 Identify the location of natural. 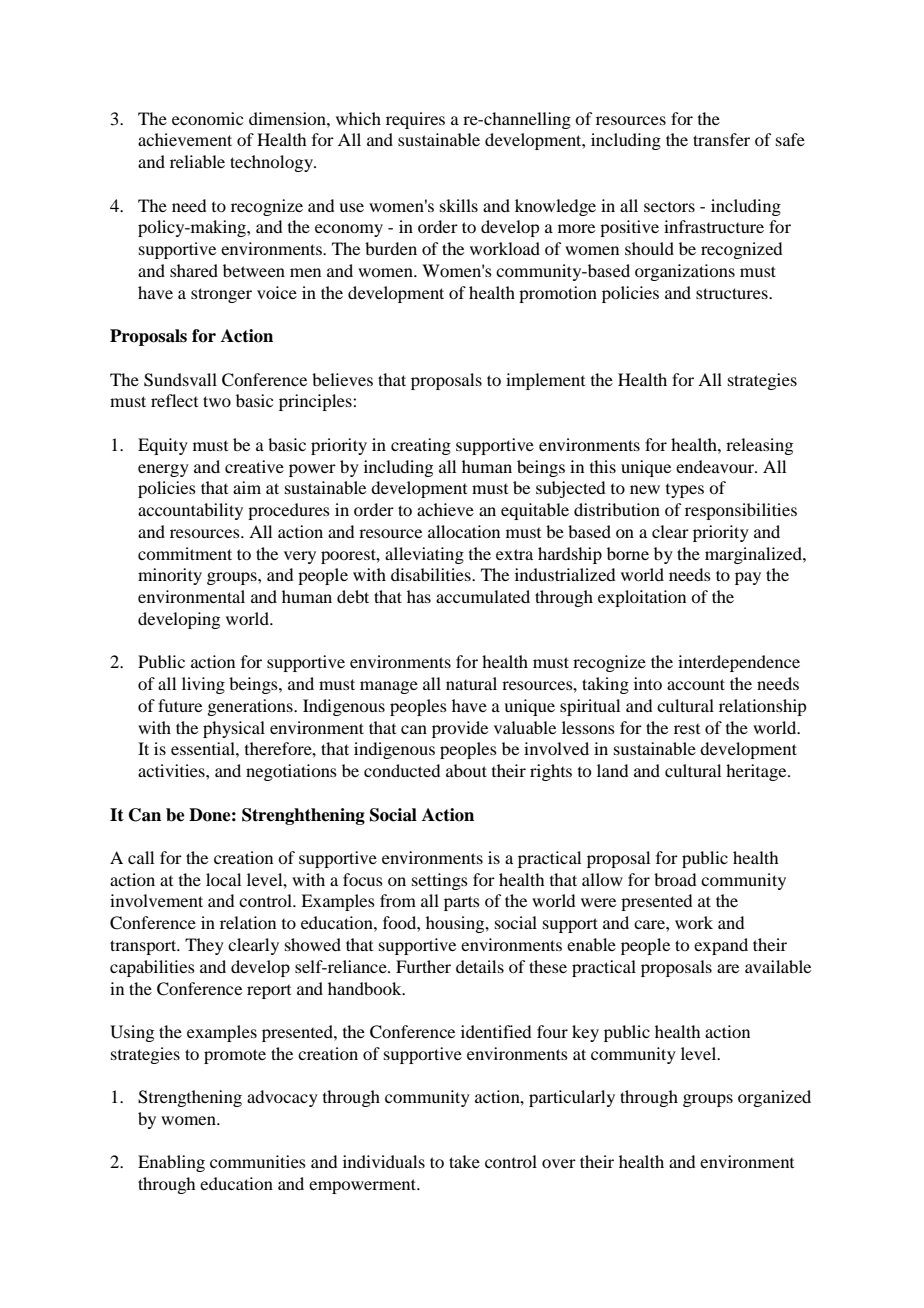
(471, 683).
